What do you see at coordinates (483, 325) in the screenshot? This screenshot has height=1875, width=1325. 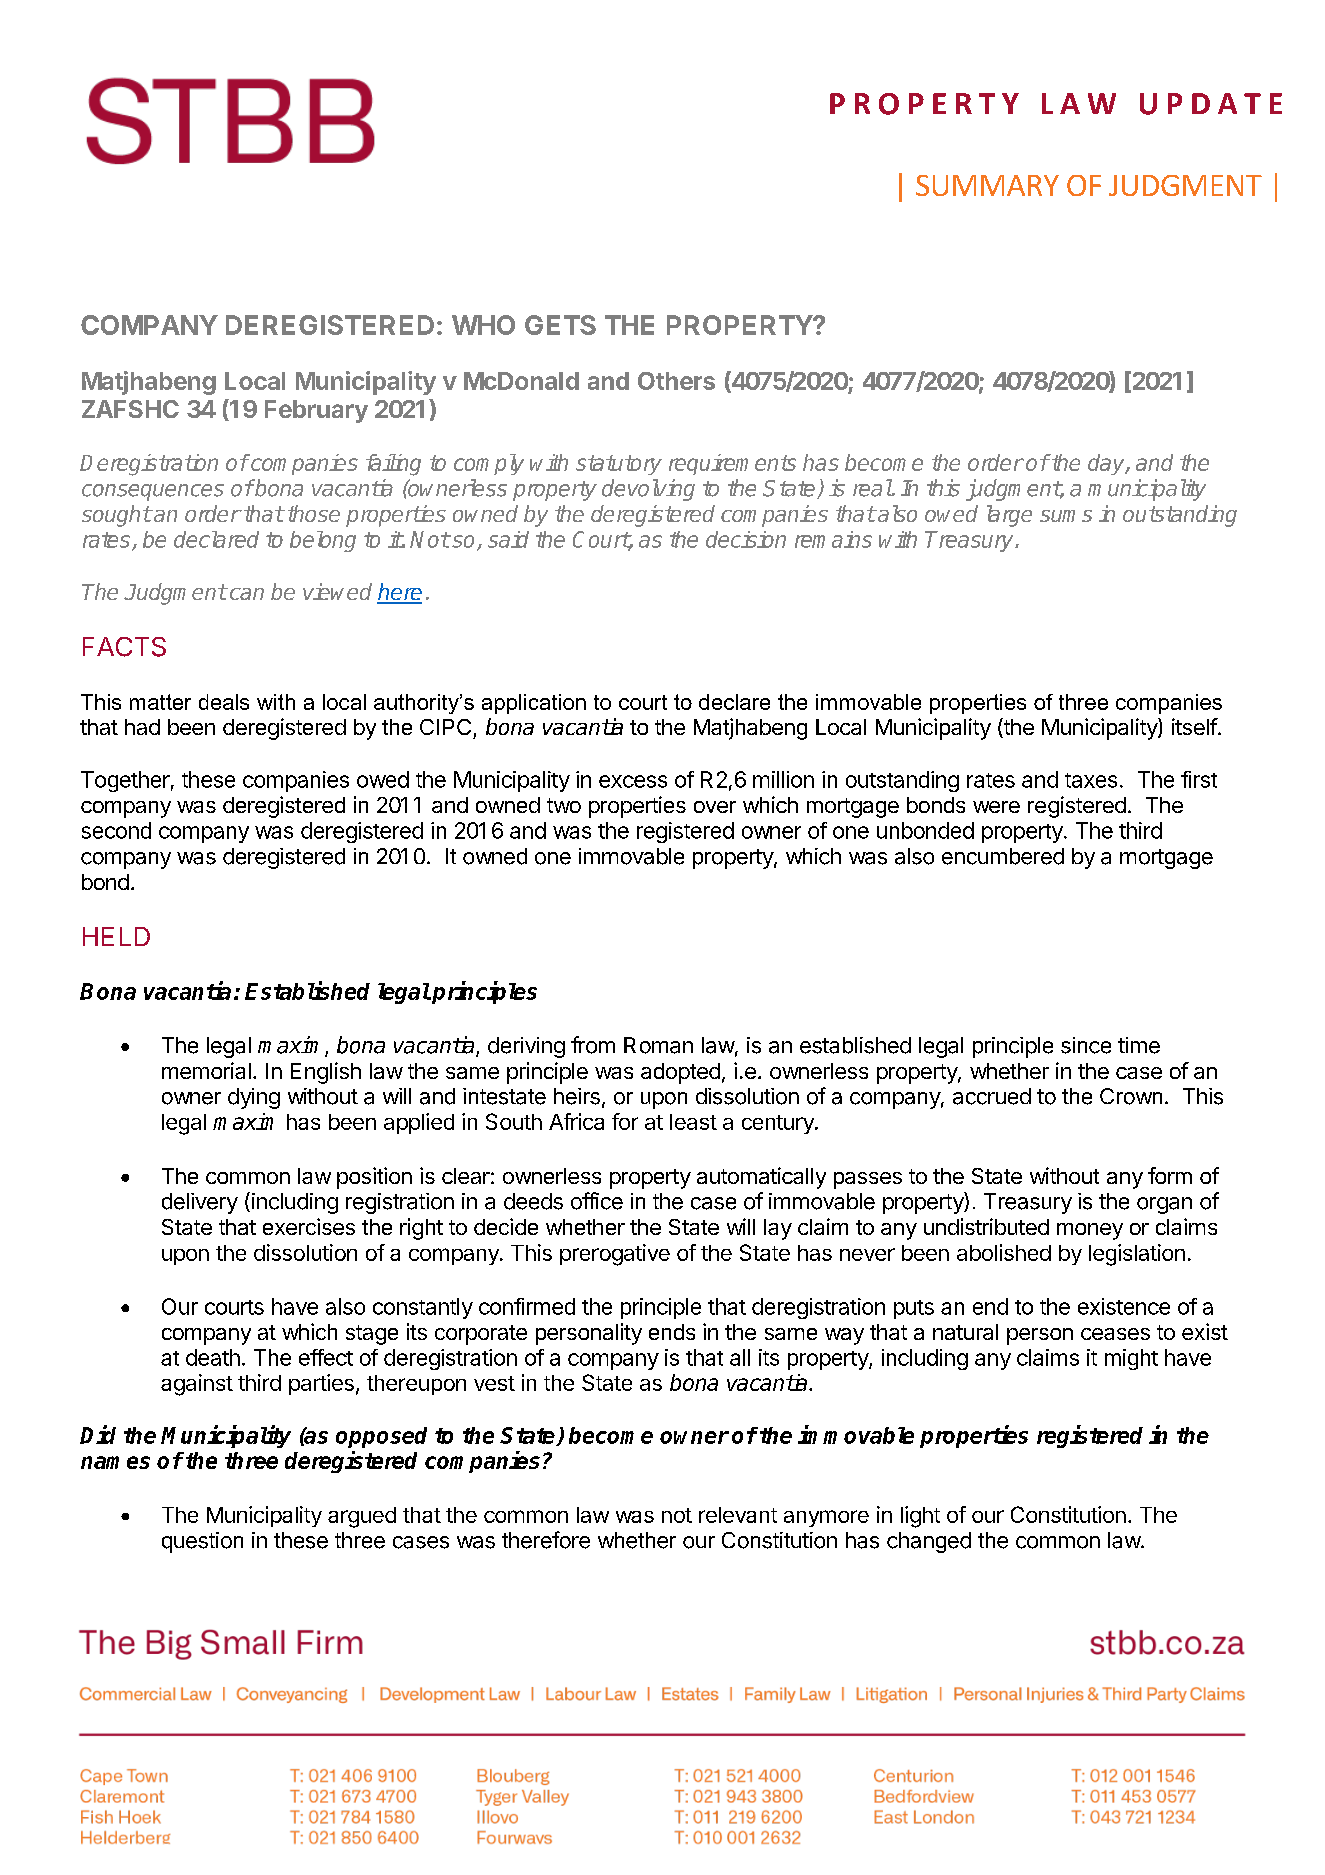 I see `WHO` at bounding box center [483, 325].
